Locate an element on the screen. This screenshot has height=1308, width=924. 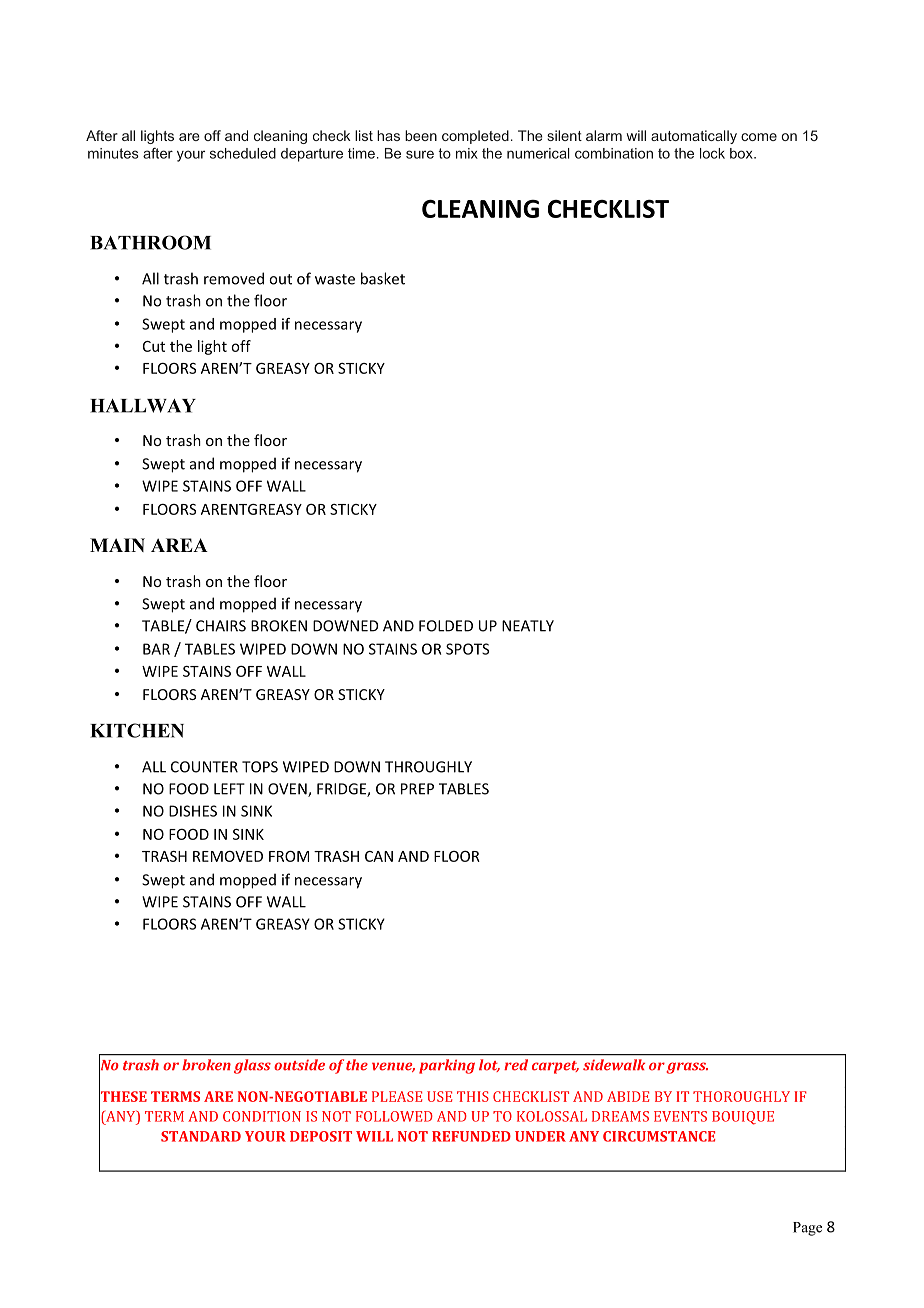
scheduled is located at coordinates (243, 153).
